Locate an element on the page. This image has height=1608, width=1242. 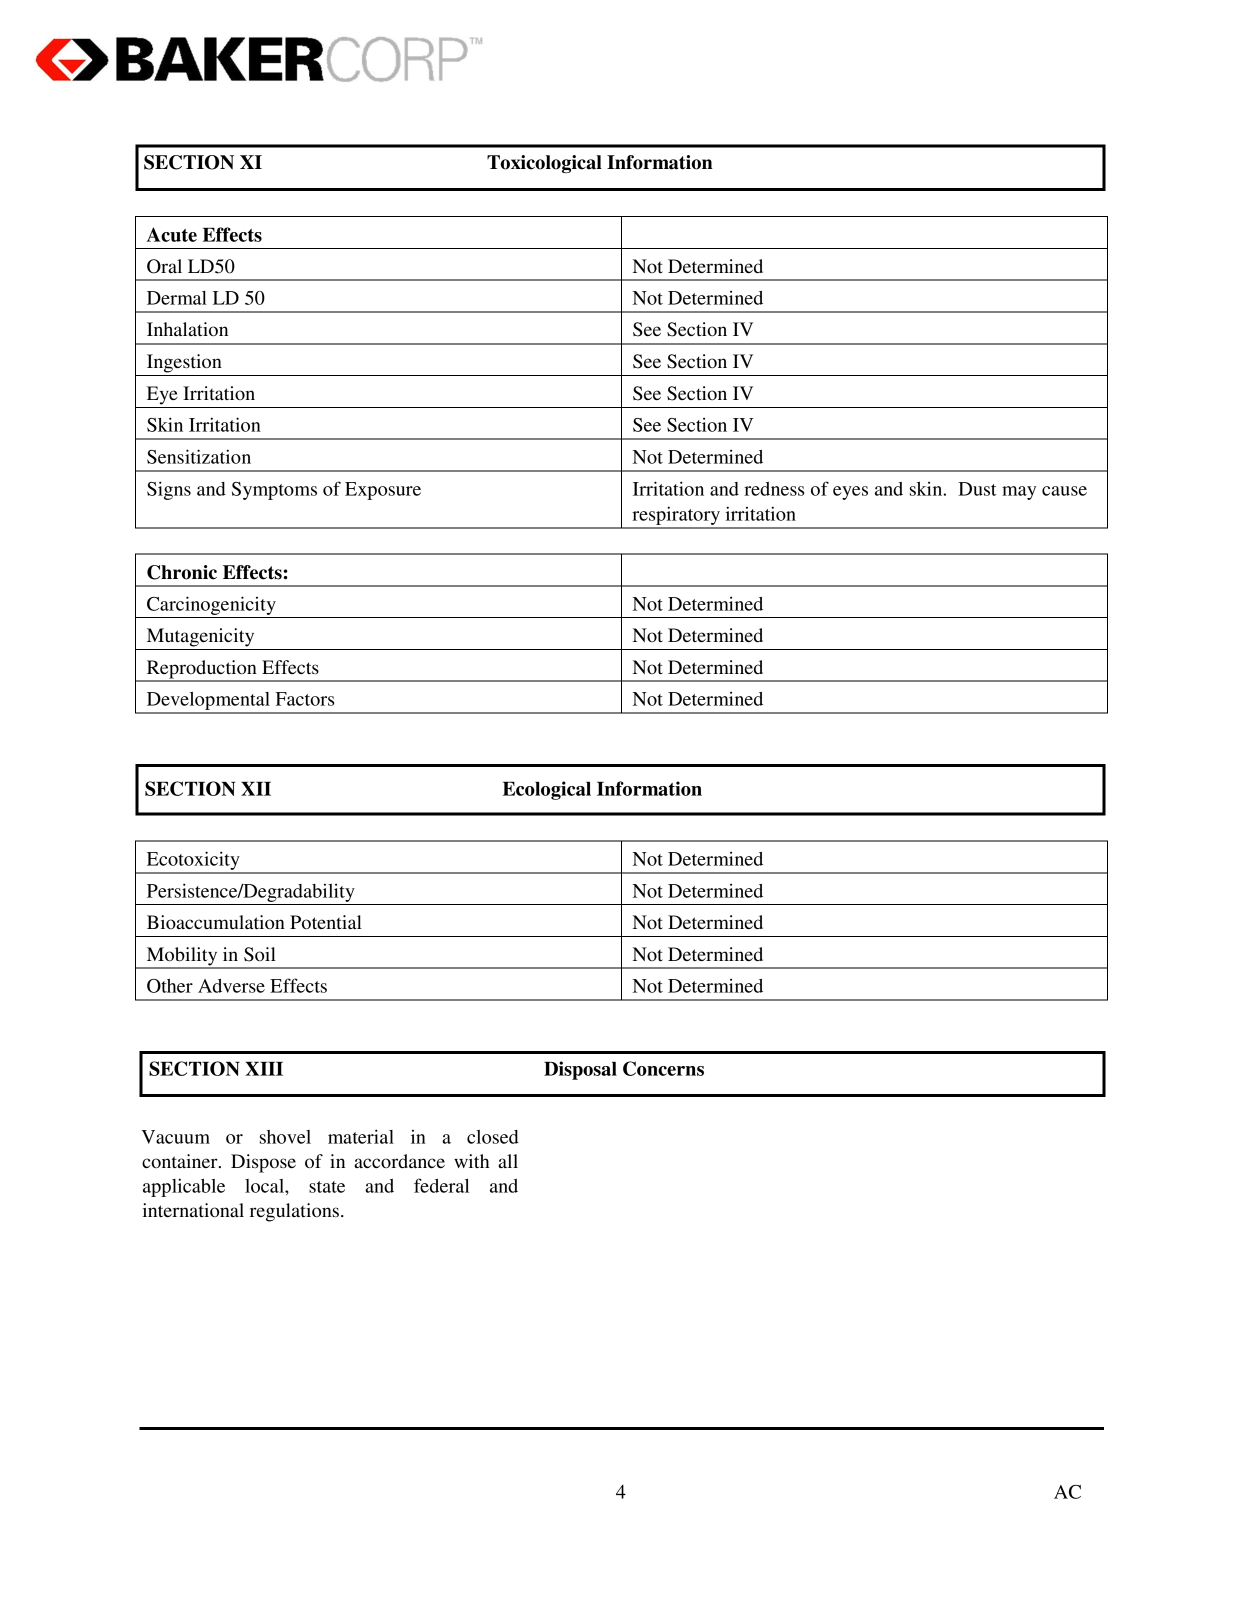
Ingestion is located at coordinates (184, 363).
